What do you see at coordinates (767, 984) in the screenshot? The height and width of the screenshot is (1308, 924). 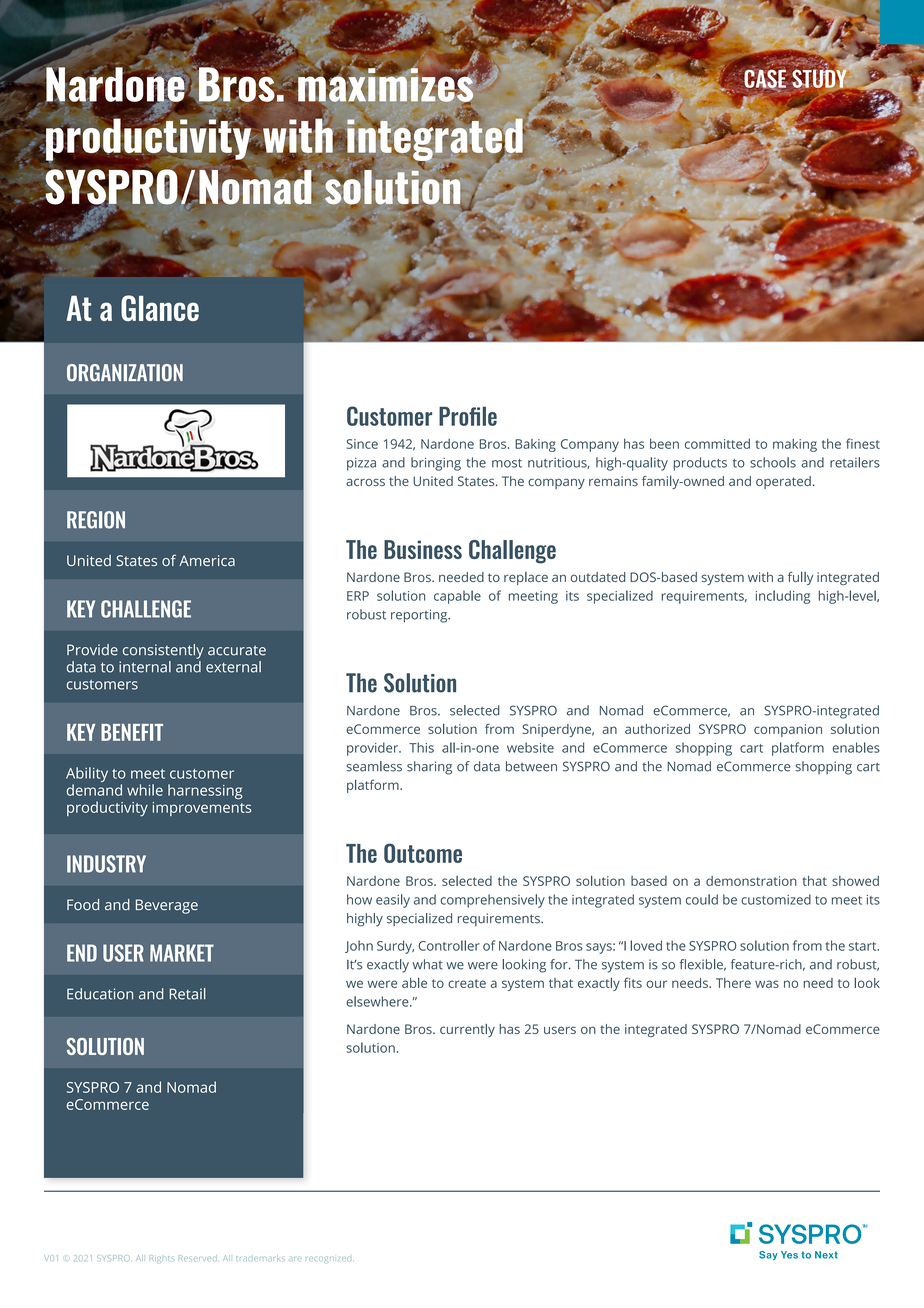 I see `was` at bounding box center [767, 984].
